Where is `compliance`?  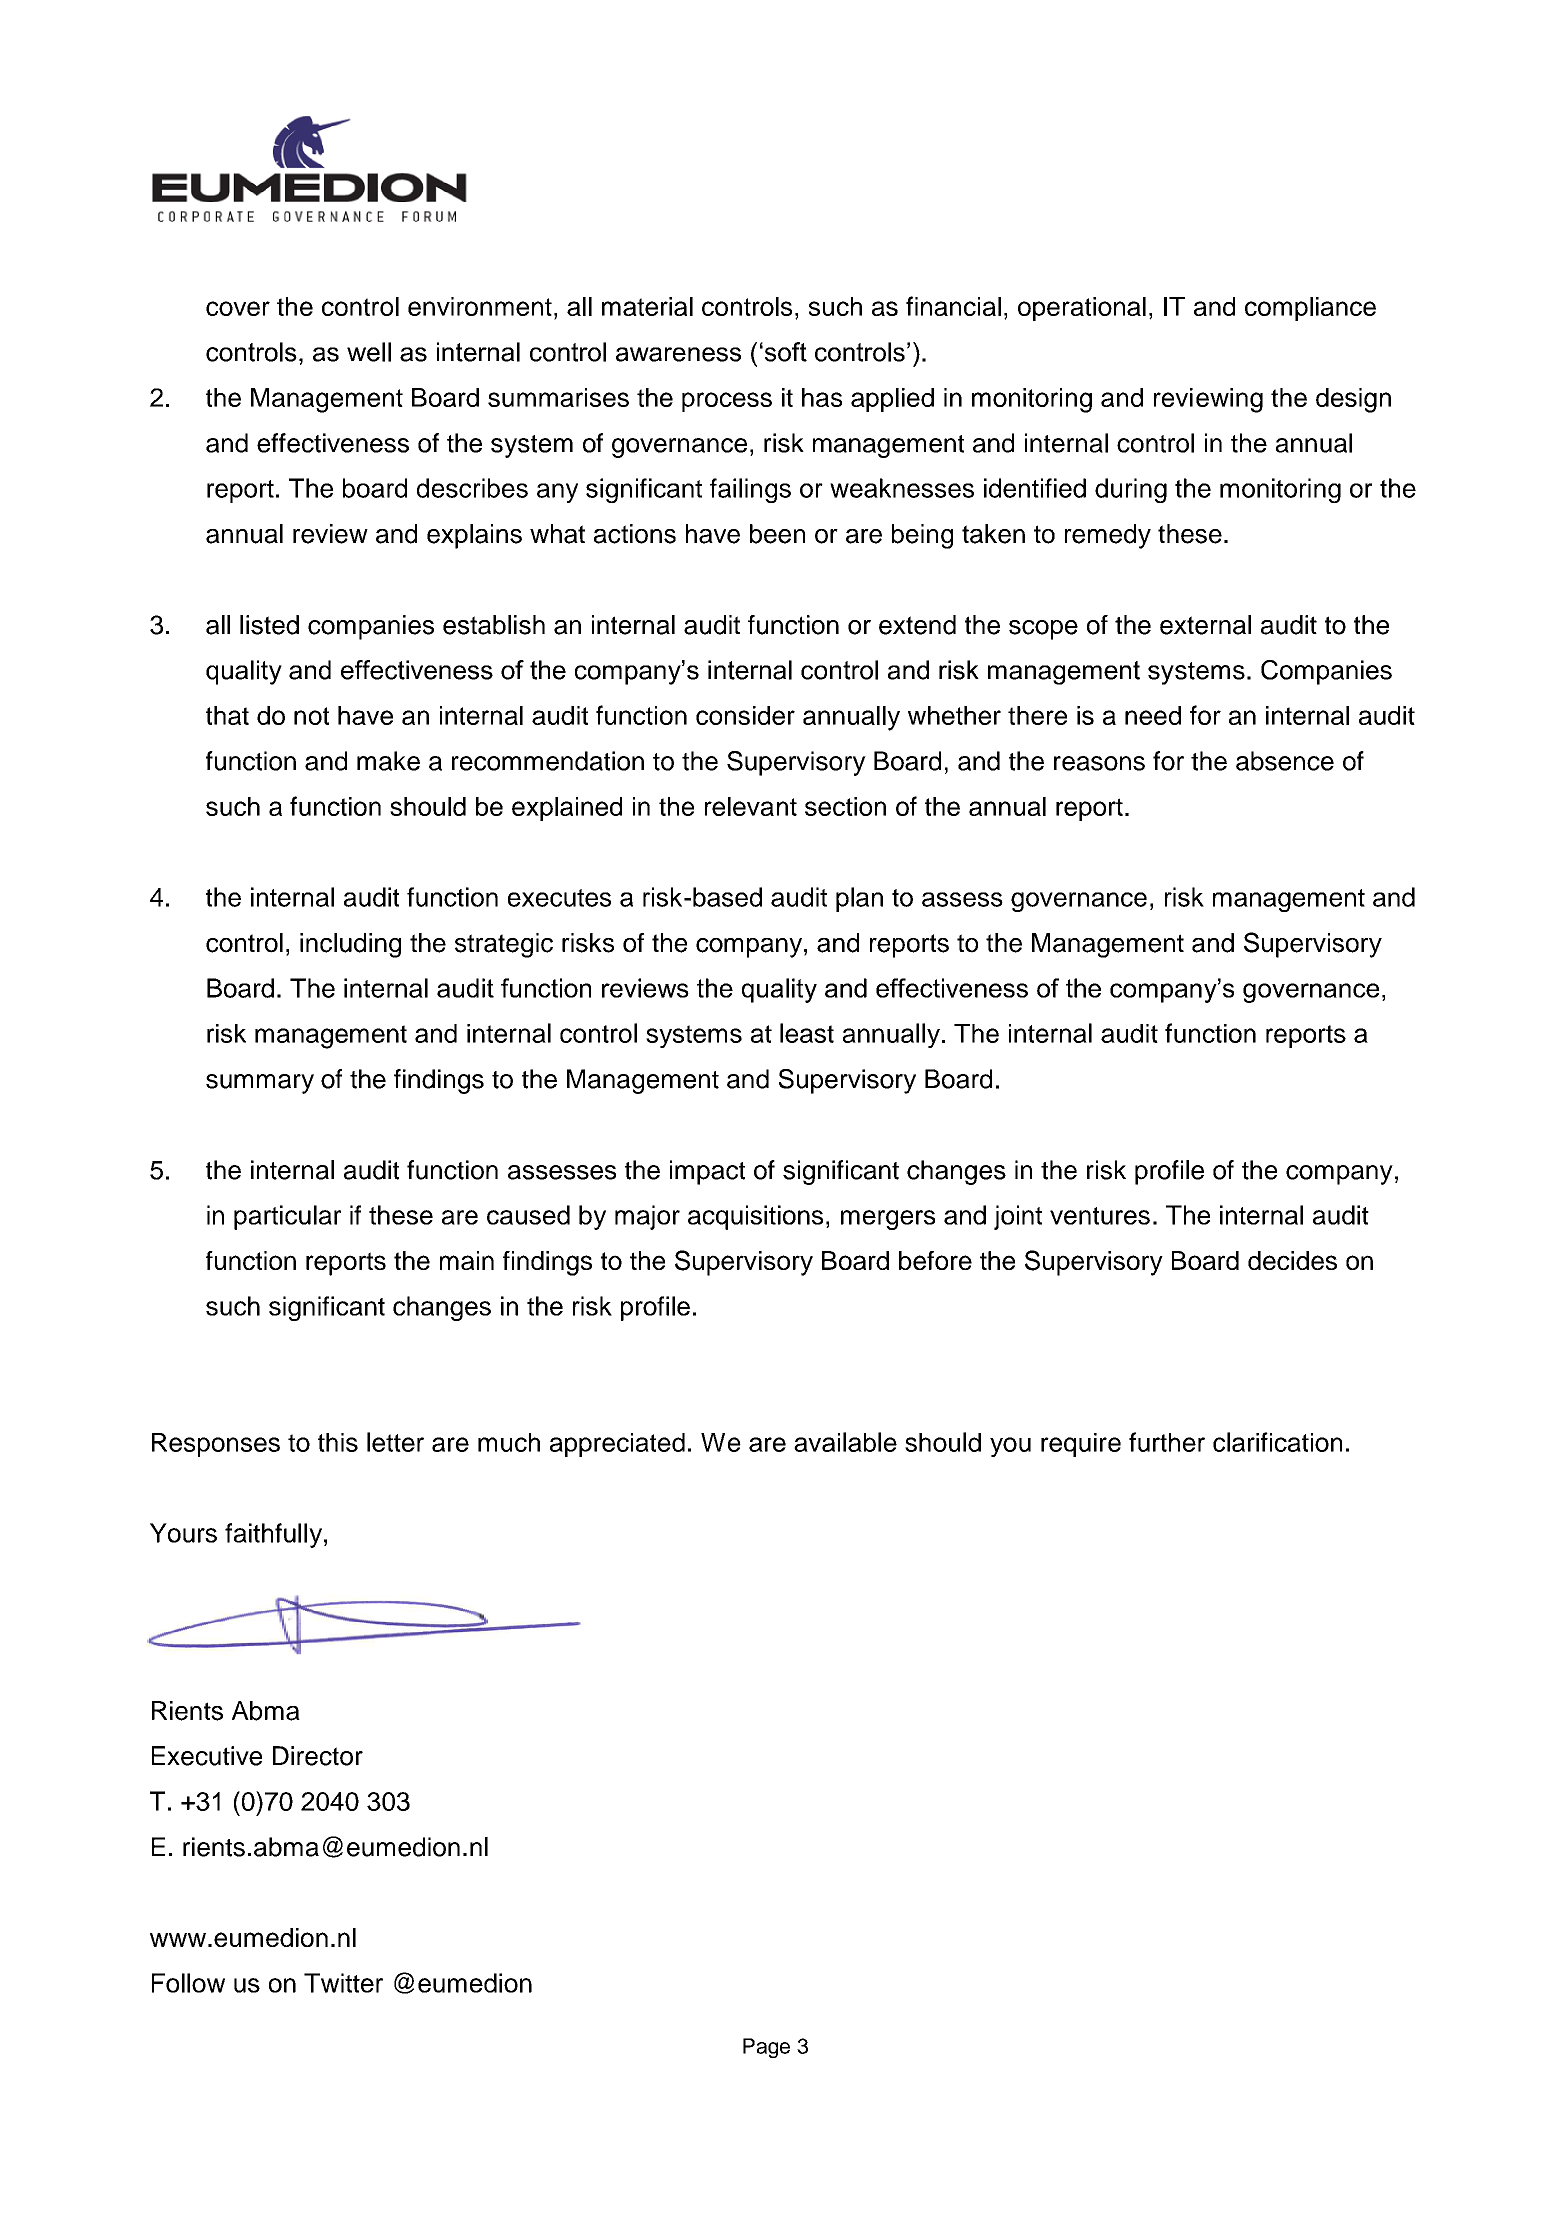
compliance is located at coordinates (1310, 309).
